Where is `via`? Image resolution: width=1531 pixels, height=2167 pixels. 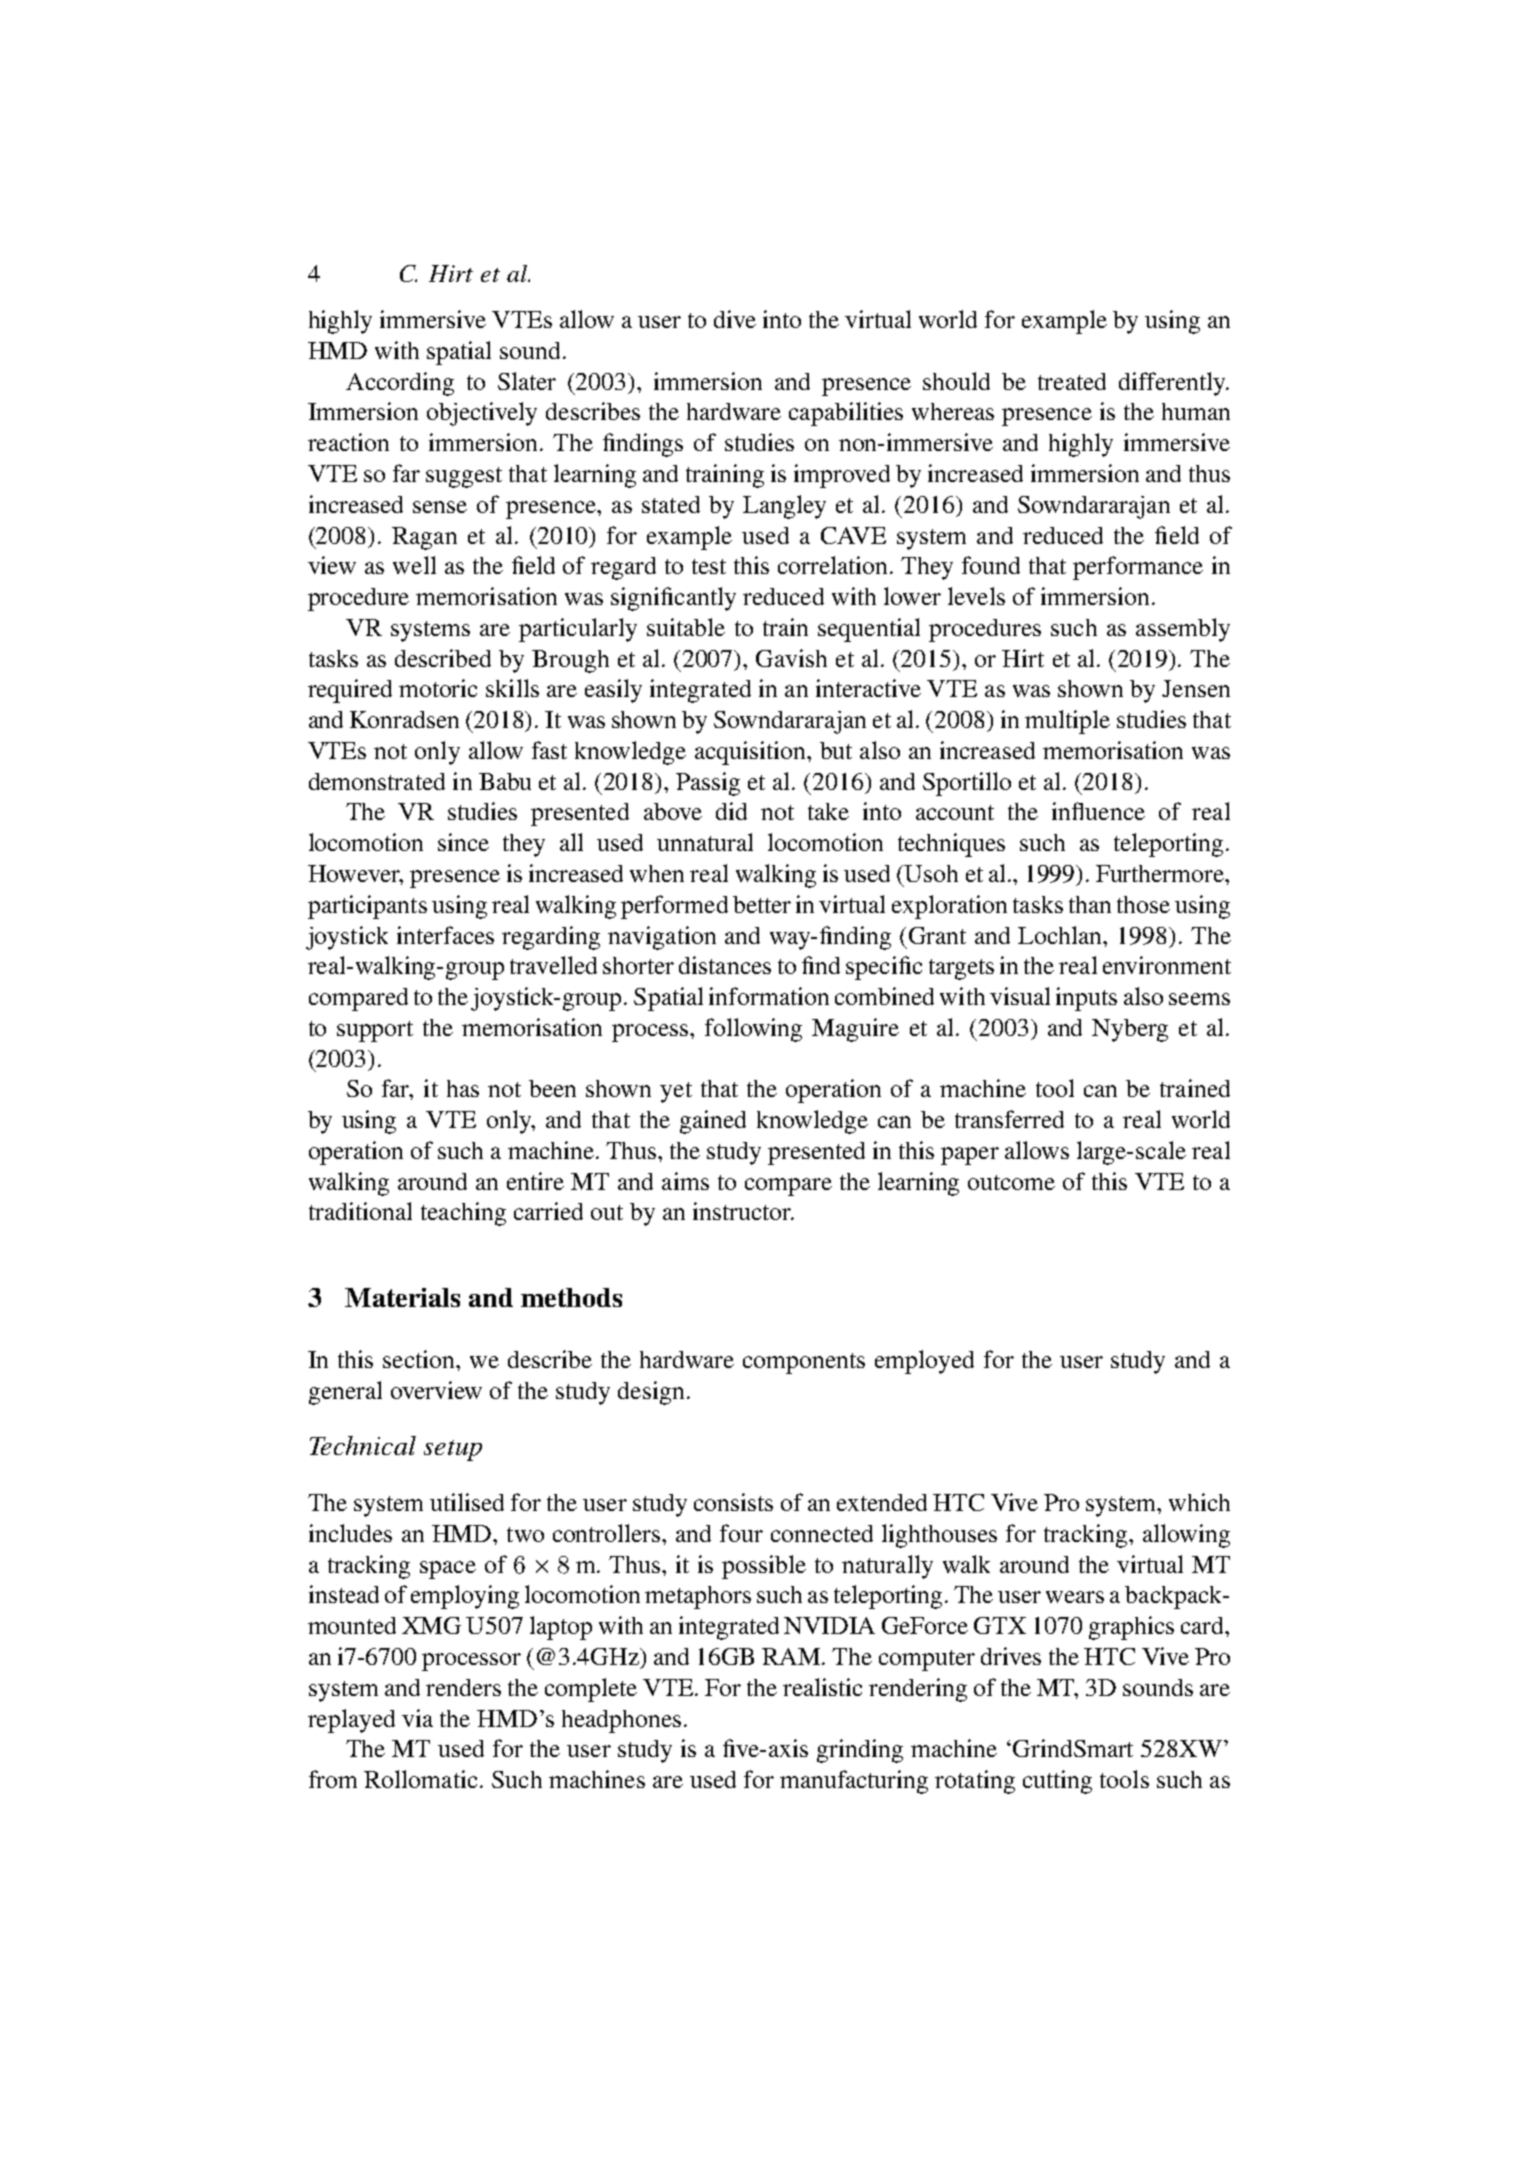 via is located at coordinates (417, 1718).
